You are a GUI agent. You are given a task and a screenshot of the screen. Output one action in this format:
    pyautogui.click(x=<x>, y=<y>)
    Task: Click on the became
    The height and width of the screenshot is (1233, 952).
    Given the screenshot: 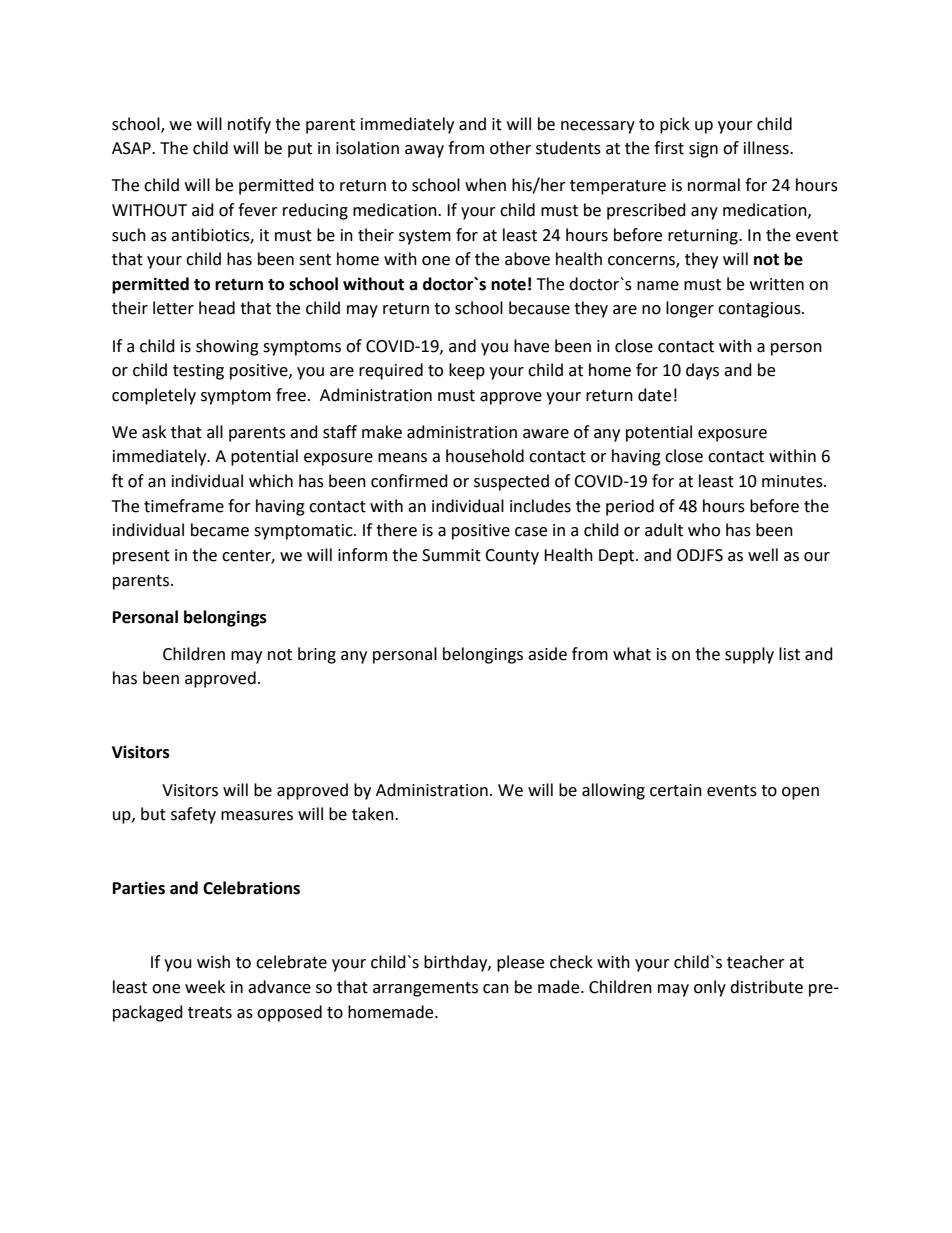 What is the action you would take?
    pyautogui.click(x=220, y=530)
